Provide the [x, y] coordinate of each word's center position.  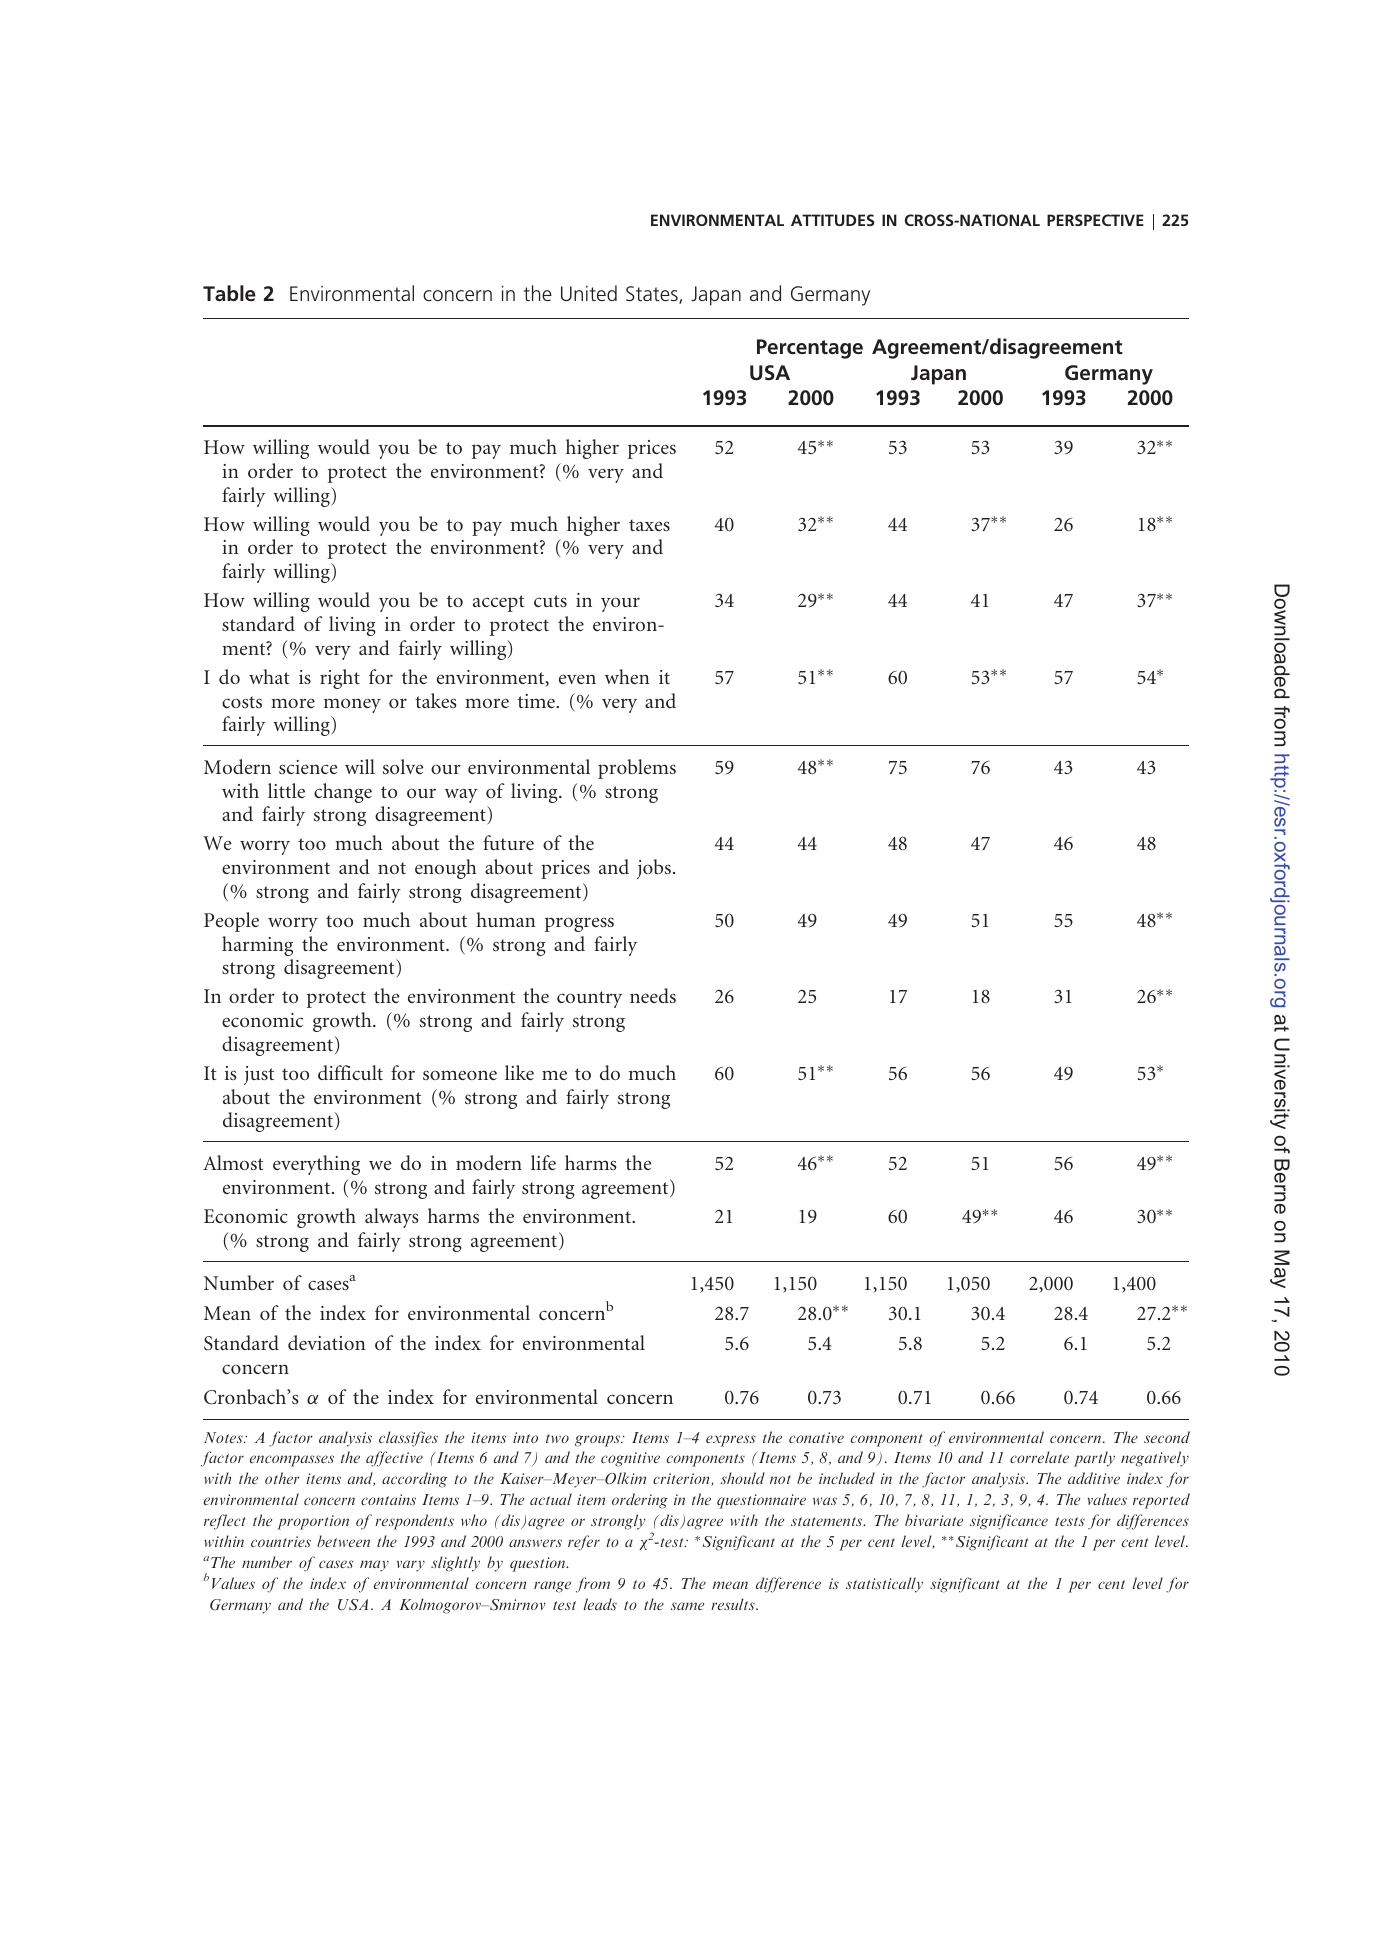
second [1167, 1437]
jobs [654, 869]
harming [257, 946]
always [392, 1218]
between [343, 1541]
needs [653, 995]
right [340, 679]
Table [229, 293]
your [620, 604]
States [653, 295]
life [543, 1162]
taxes [649, 525]
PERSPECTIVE [1095, 220]
